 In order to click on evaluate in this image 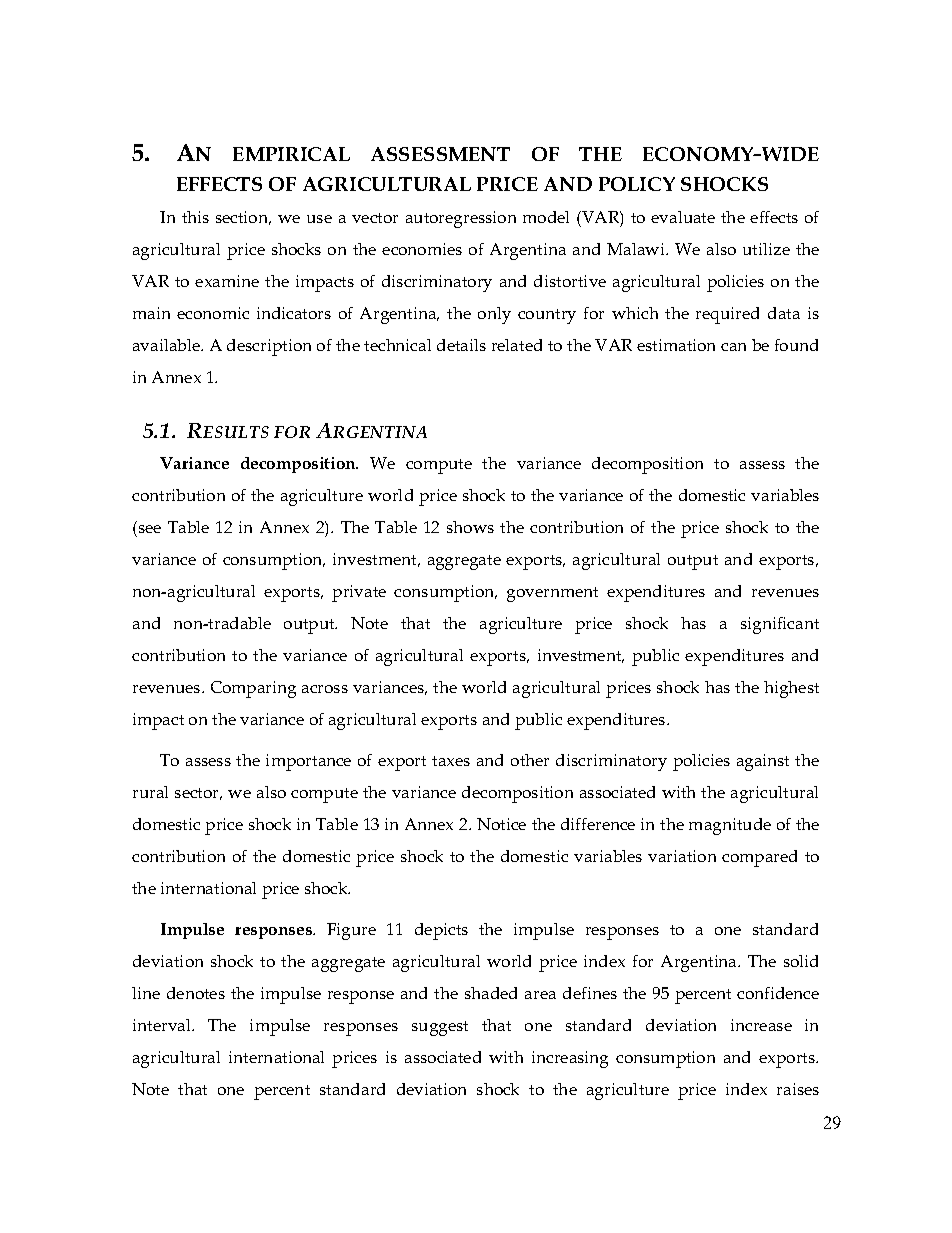, I will do `click(683, 217)`.
